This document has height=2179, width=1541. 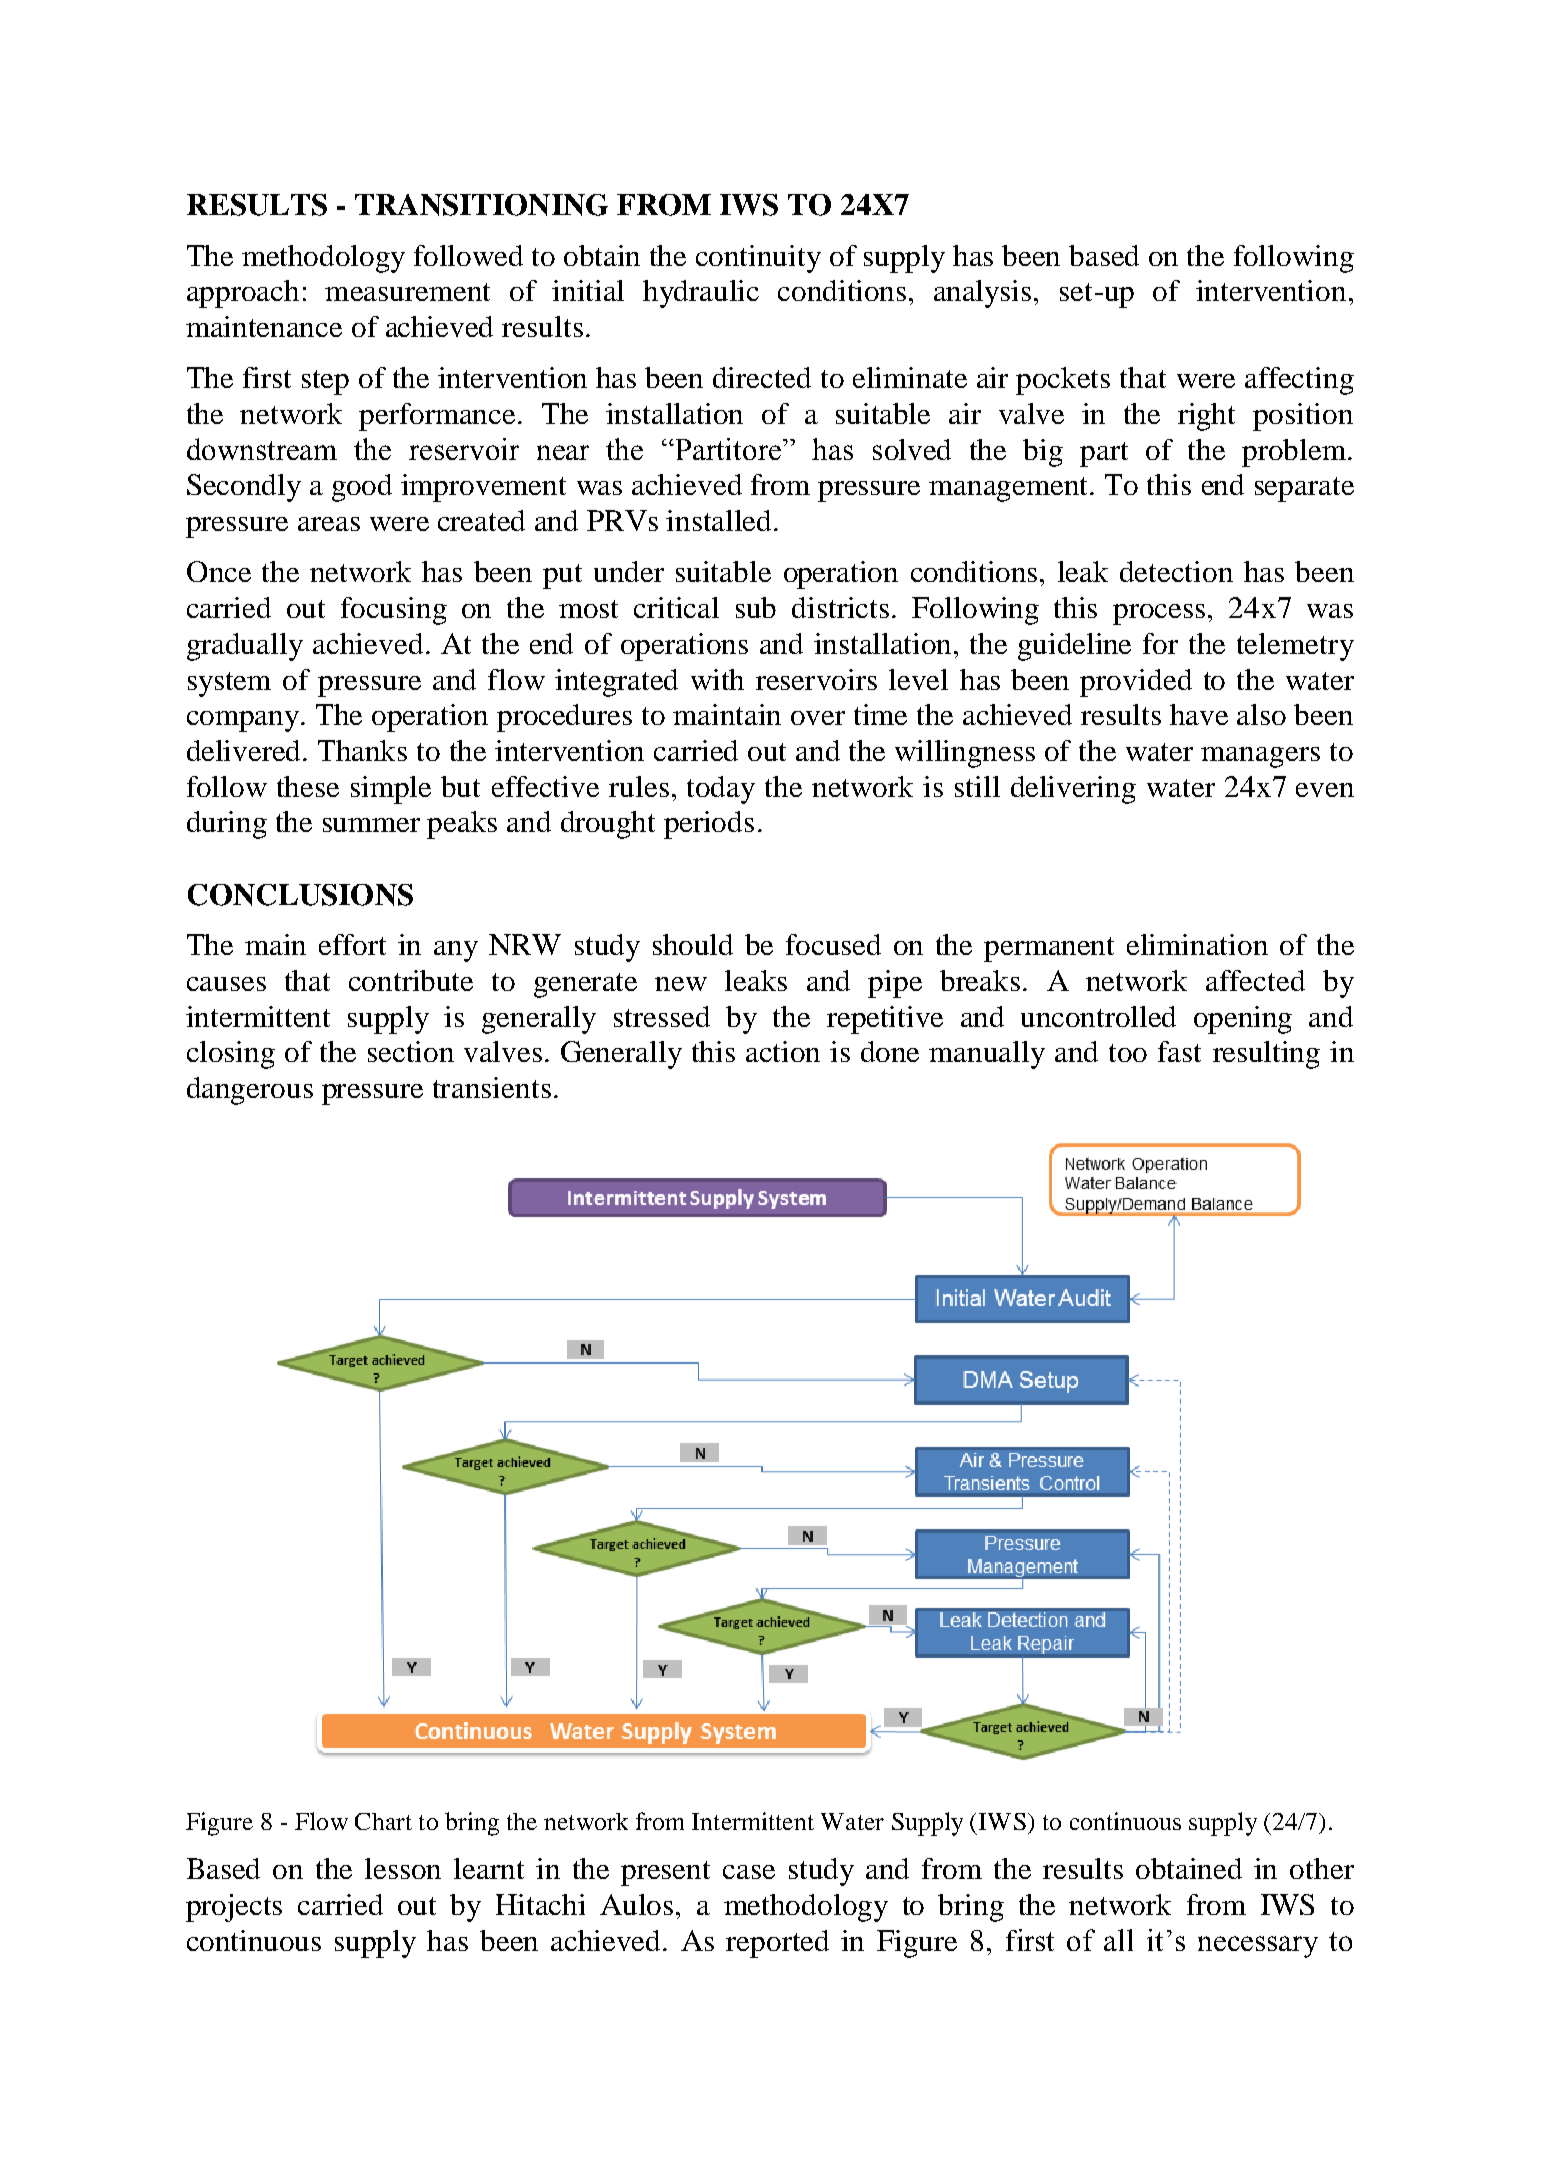 I want to click on affecting, so click(x=1299, y=381).
